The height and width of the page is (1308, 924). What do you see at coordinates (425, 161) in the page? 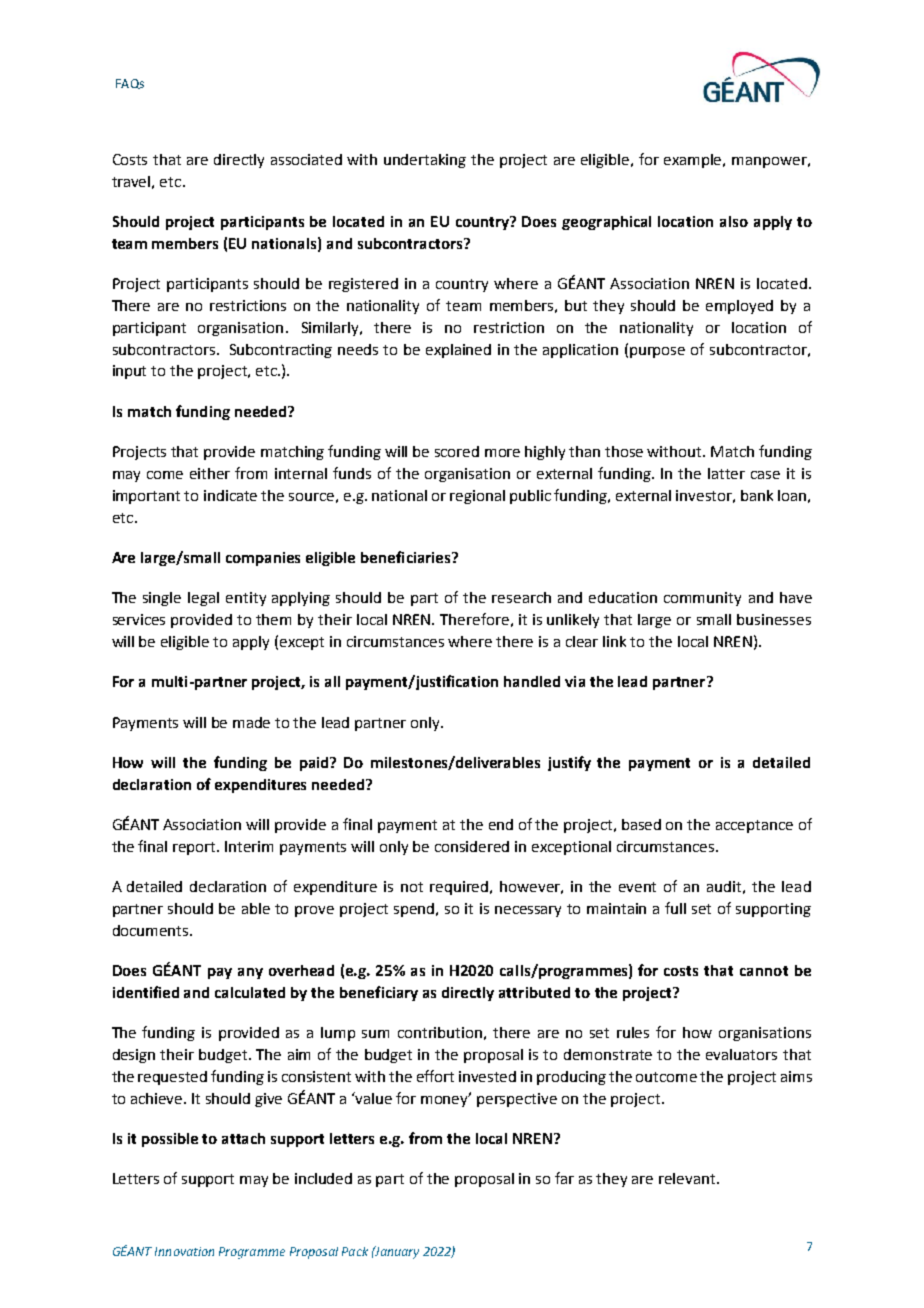
I see `undertaking` at bounding box center [425, 161].
